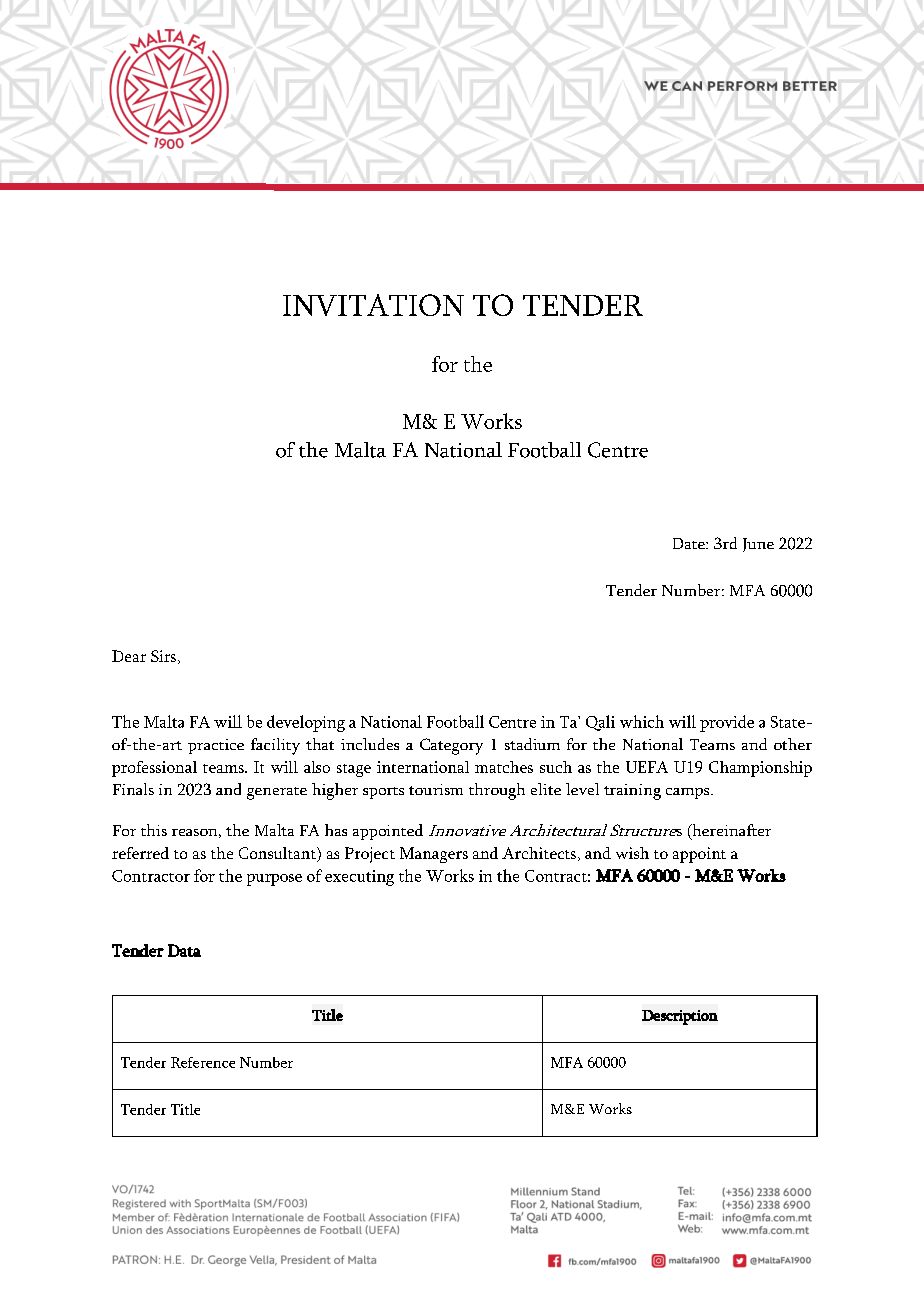  What do you see at coordinates (203, 1062) in the screenshot?
I see `Reference` at bounding box center [203, 1062].
